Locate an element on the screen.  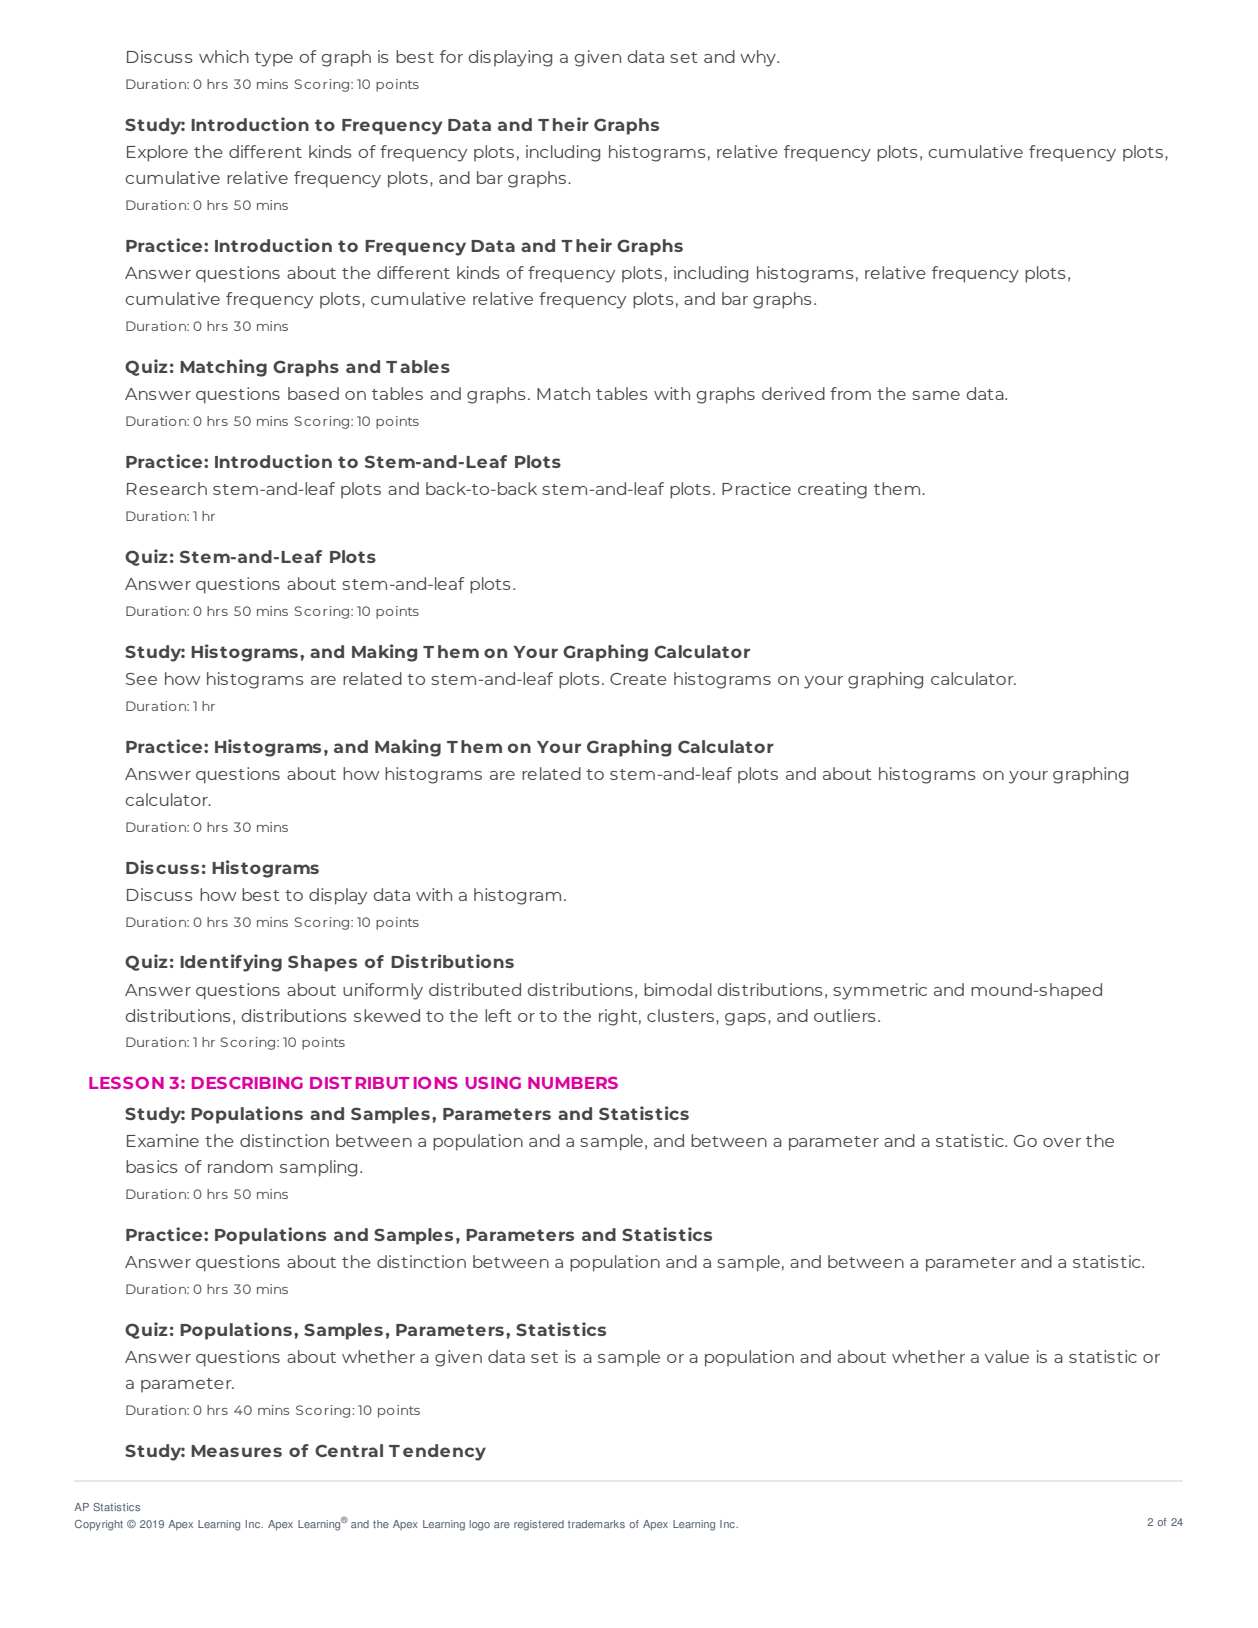
NUMBERS is located at coordinates (573, 1083).
